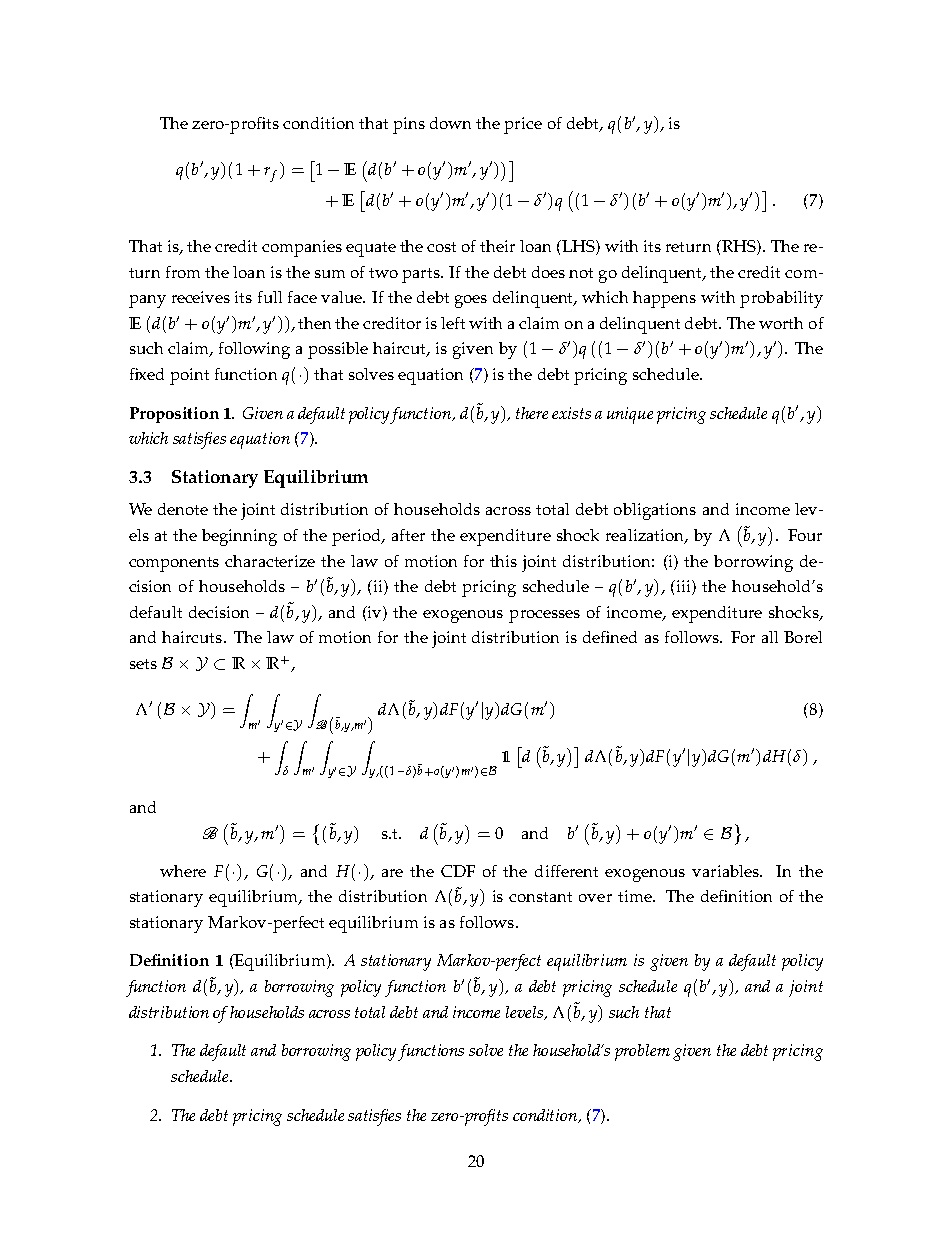 This page has height=1233, width=952. Describe the element at coordinates (458, 871) in the page. I see `CDF` at that location.
